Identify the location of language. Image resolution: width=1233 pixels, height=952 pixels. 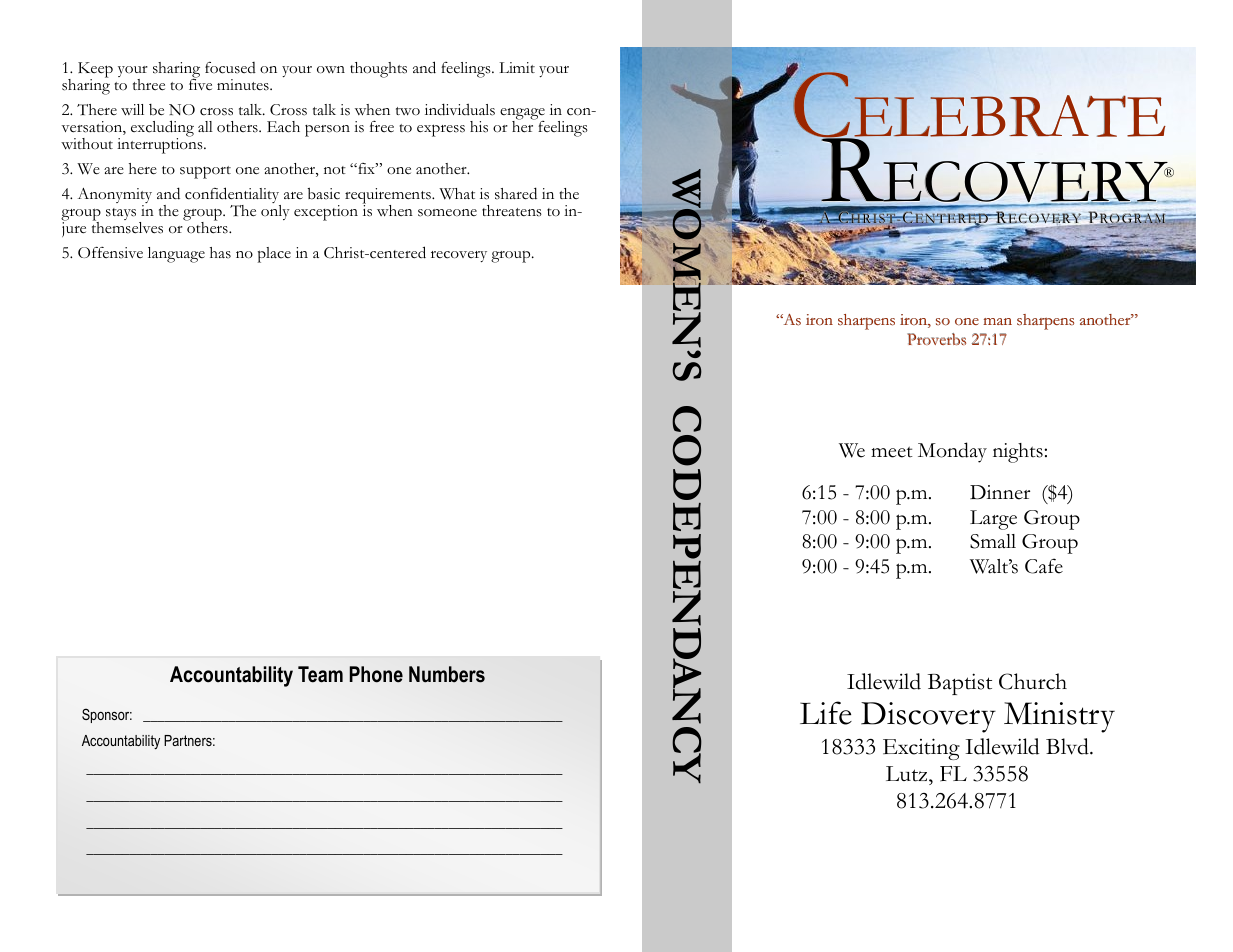
(176, 255).
